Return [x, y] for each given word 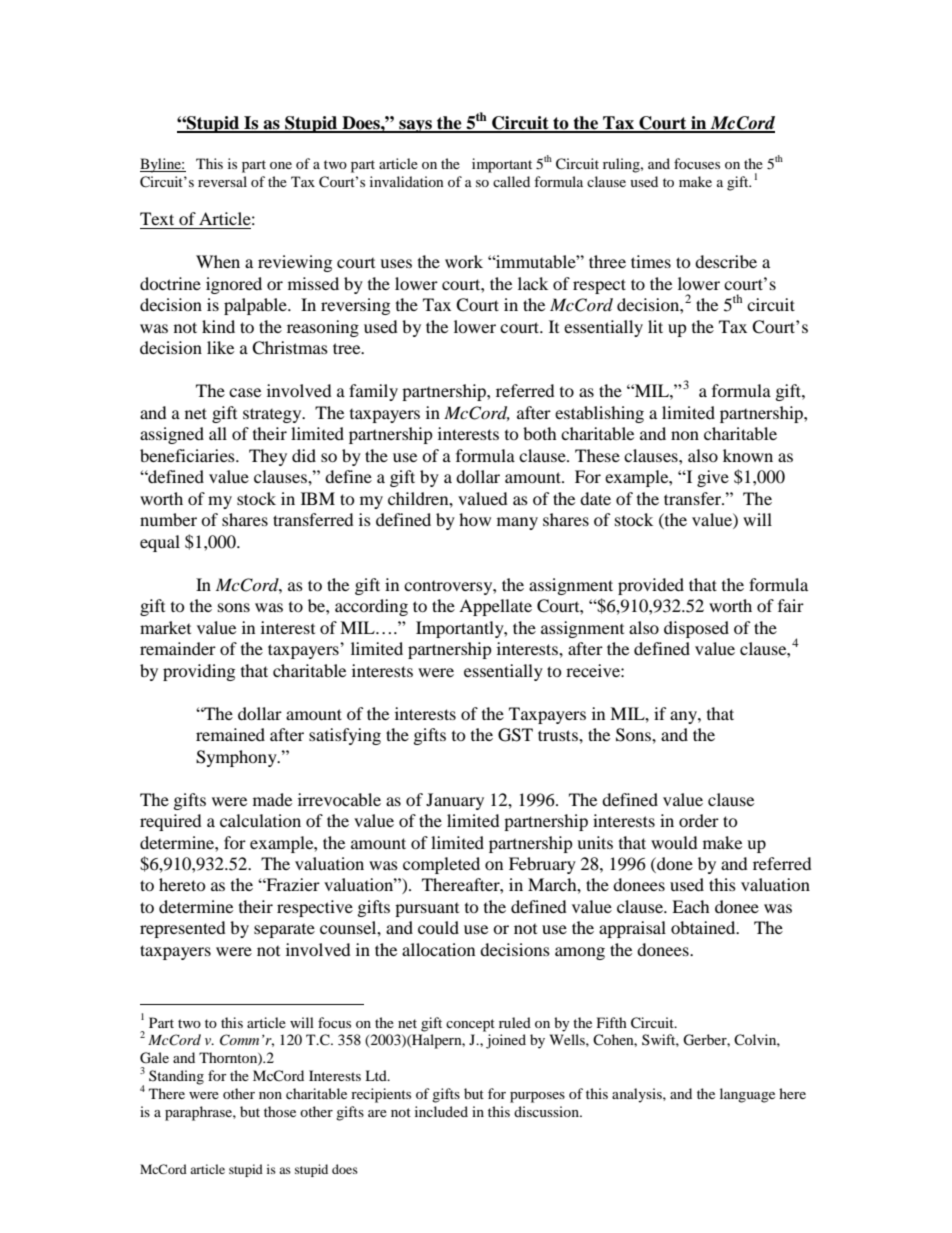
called [511, 181]
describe [726, 261]
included [441, 1111]
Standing [176, 1077]
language [747, 1095]
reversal [222, 181]
